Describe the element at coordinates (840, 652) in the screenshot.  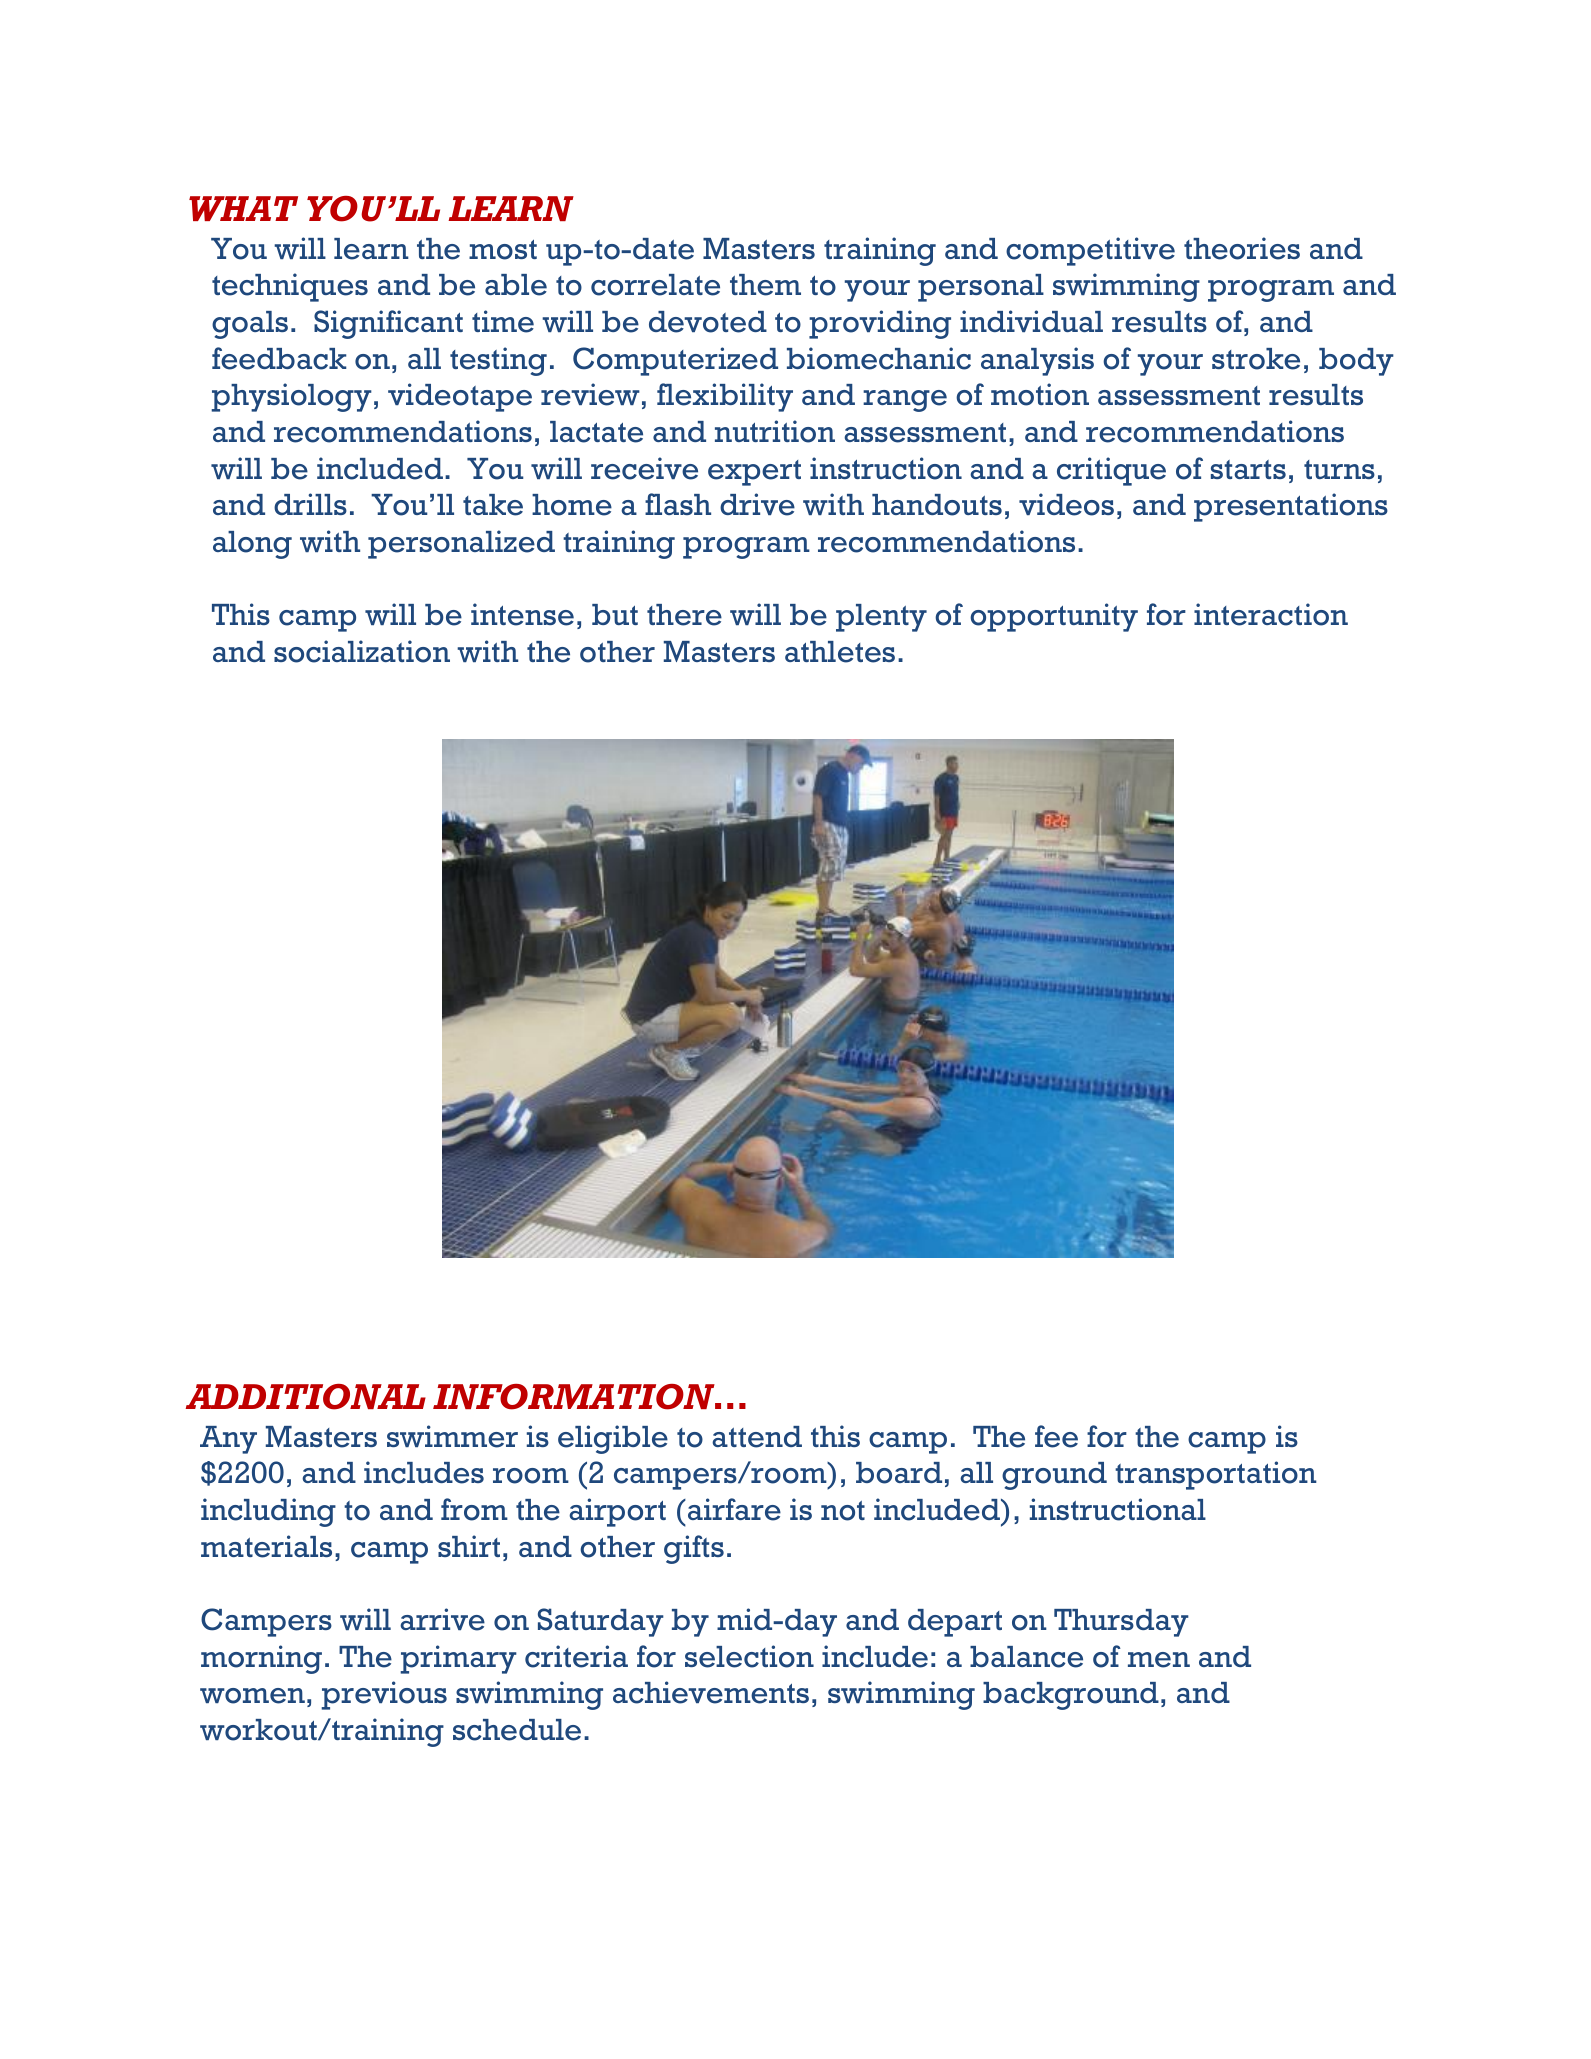
I see `athletes` at that location.
